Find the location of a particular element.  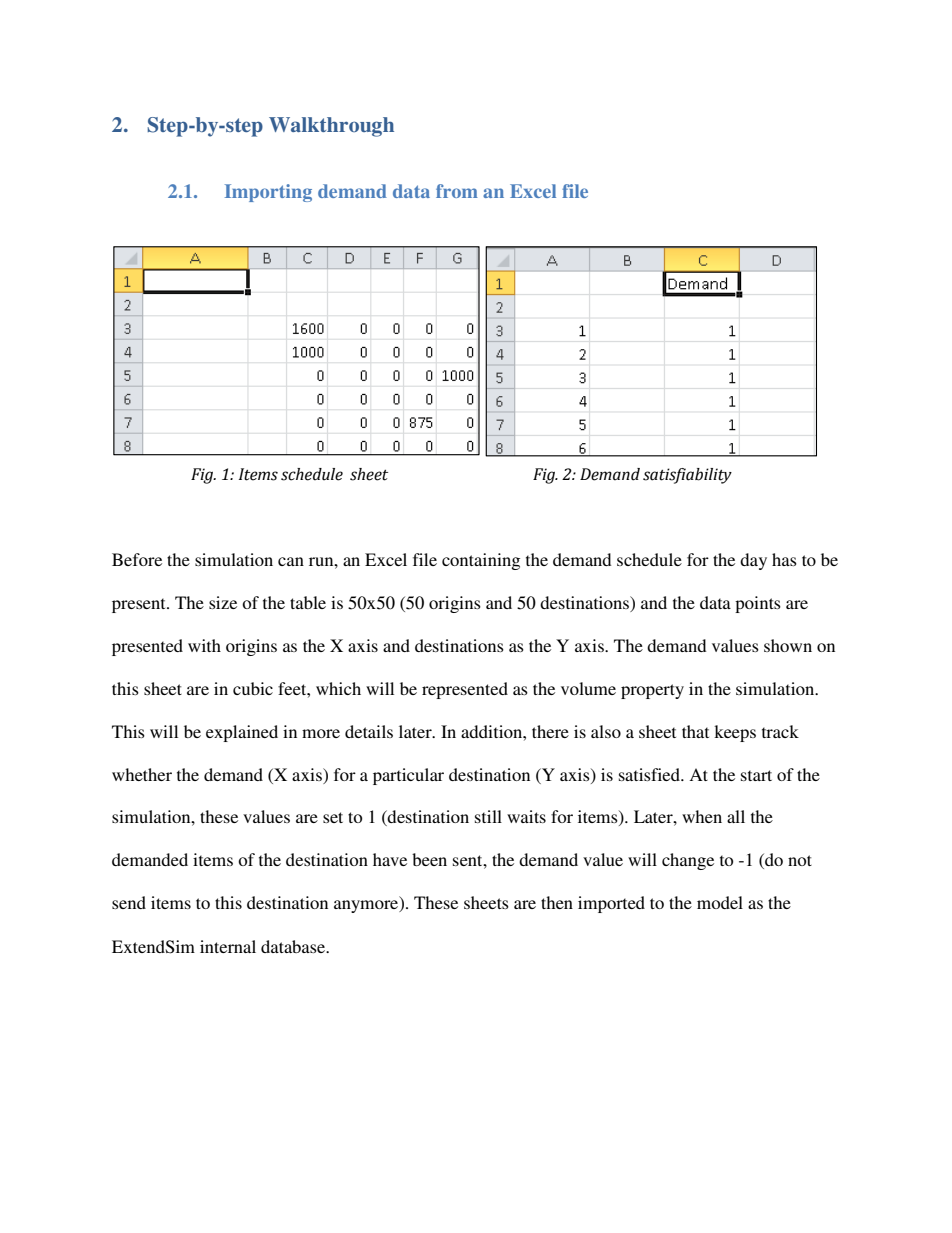

then is located at coordinates (557, 902).
